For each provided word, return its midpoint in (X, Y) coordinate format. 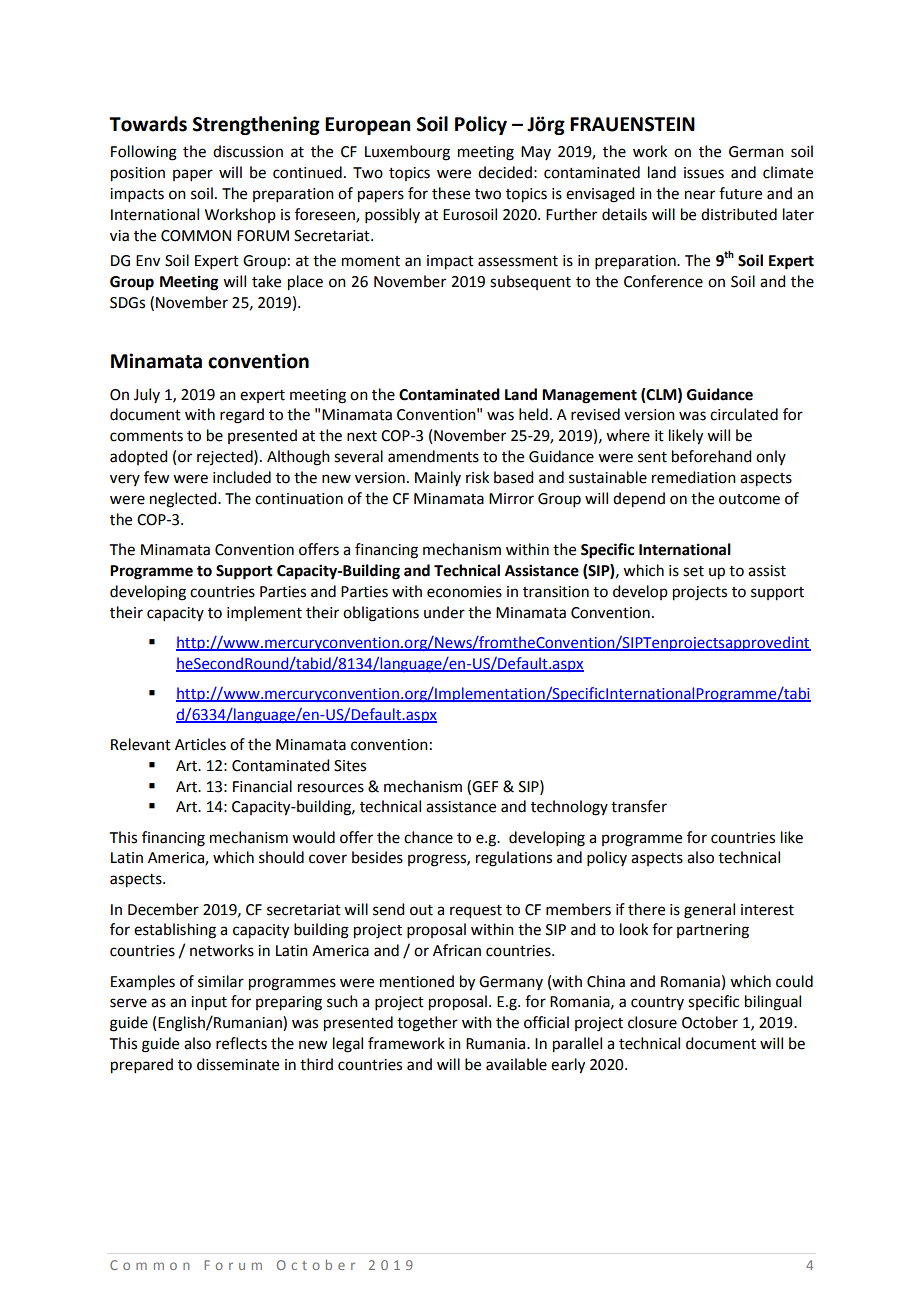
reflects (241, 1043)
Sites (350, 766)
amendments (433, 456)
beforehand (711, 456)
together (427, 1024)
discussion (248, 151)
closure (652, 1022)
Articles (200, 744)
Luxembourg (407, 153)
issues (704, 173)
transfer (639, 806)
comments (146, 436)
